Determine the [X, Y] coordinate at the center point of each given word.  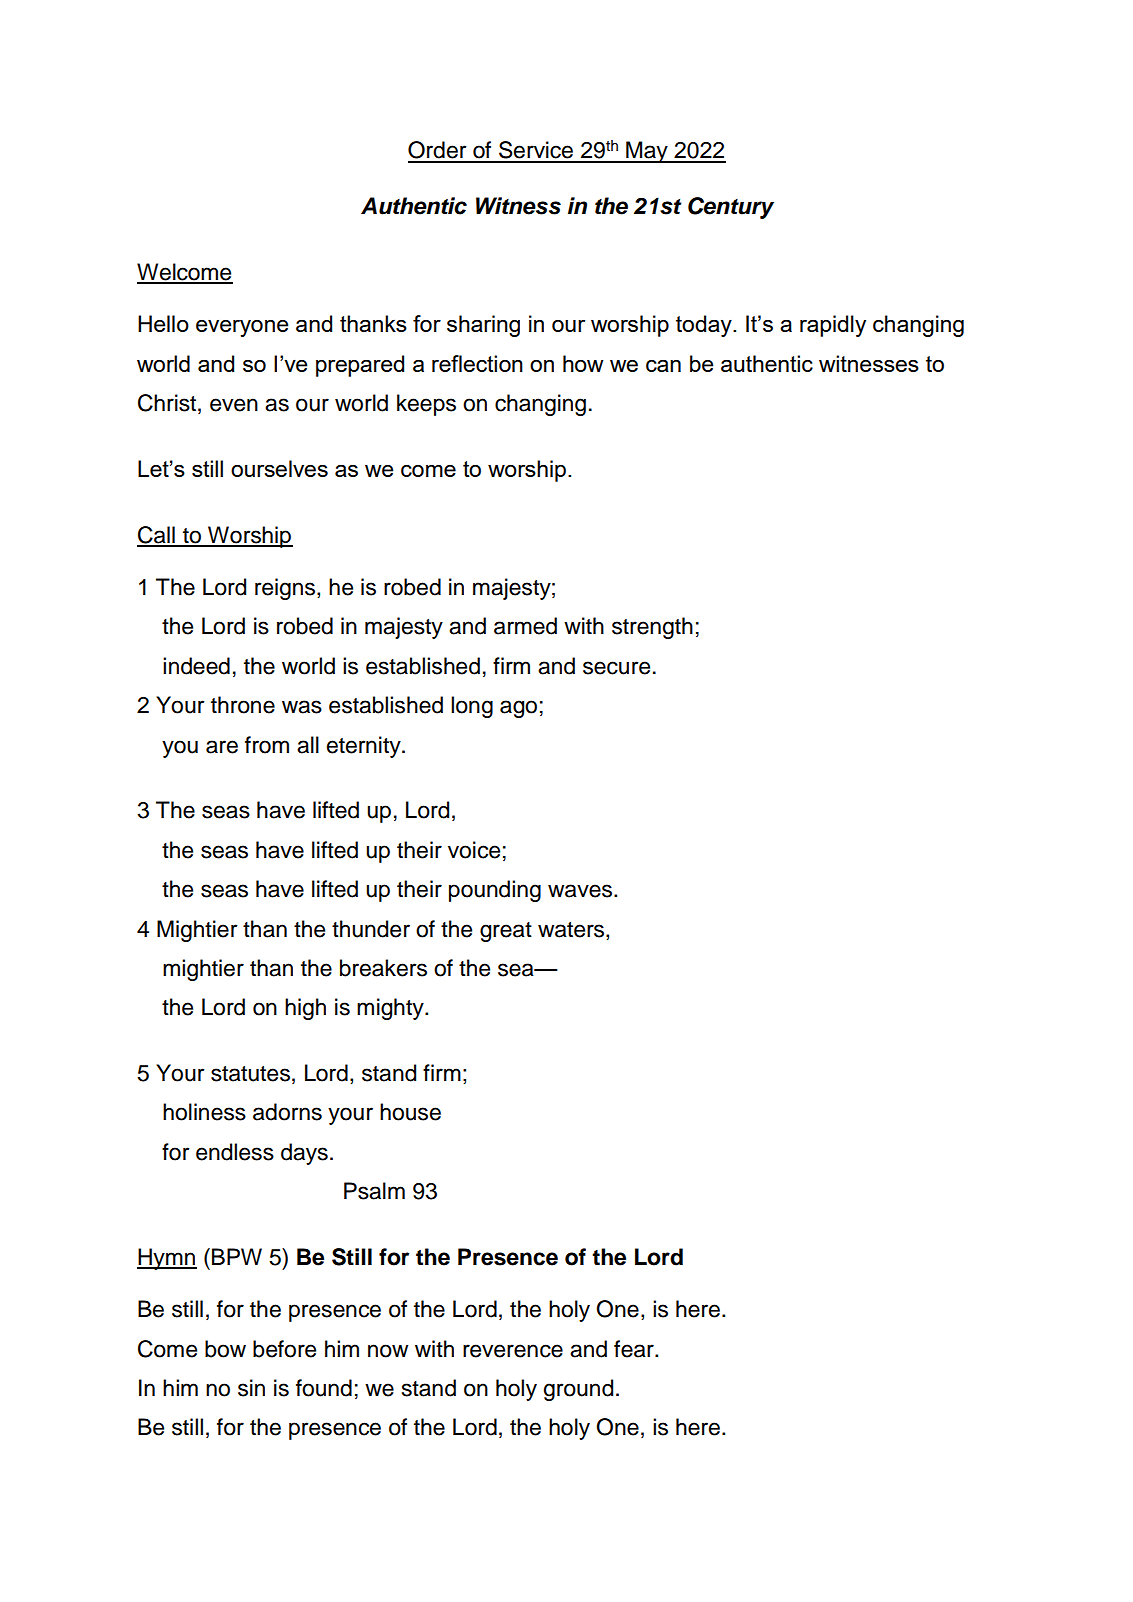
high [305, 1009]
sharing [483, 326]
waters [572, 930]
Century [731, 208]
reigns [286, 589]
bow [225, 1349]
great [506, 932]
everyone [242, 328]
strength [652, 628]
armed [525, 626]
